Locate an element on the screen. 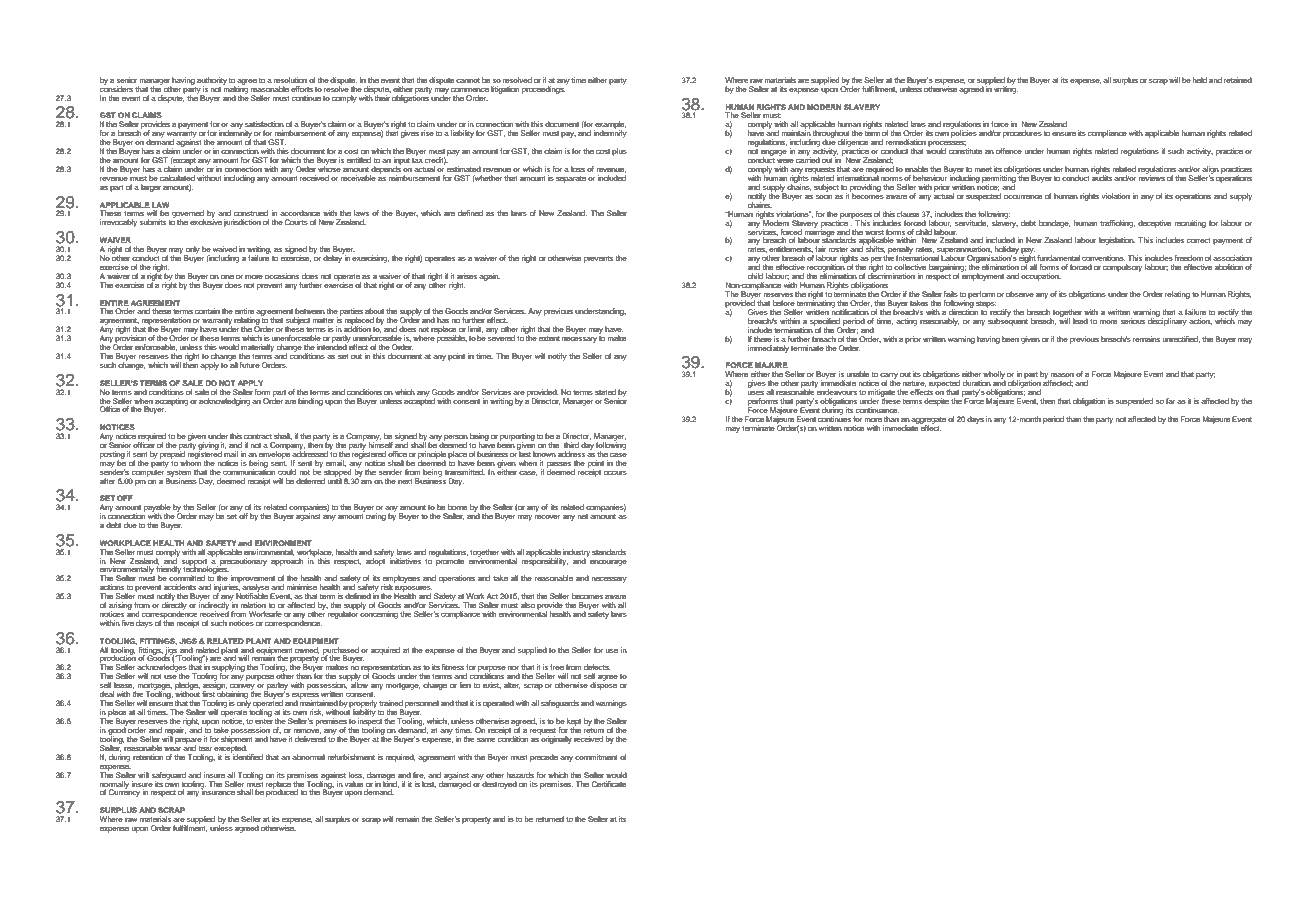 This screenshot has width=1308, height=924. encourage is located at coordinates (608, 563).
